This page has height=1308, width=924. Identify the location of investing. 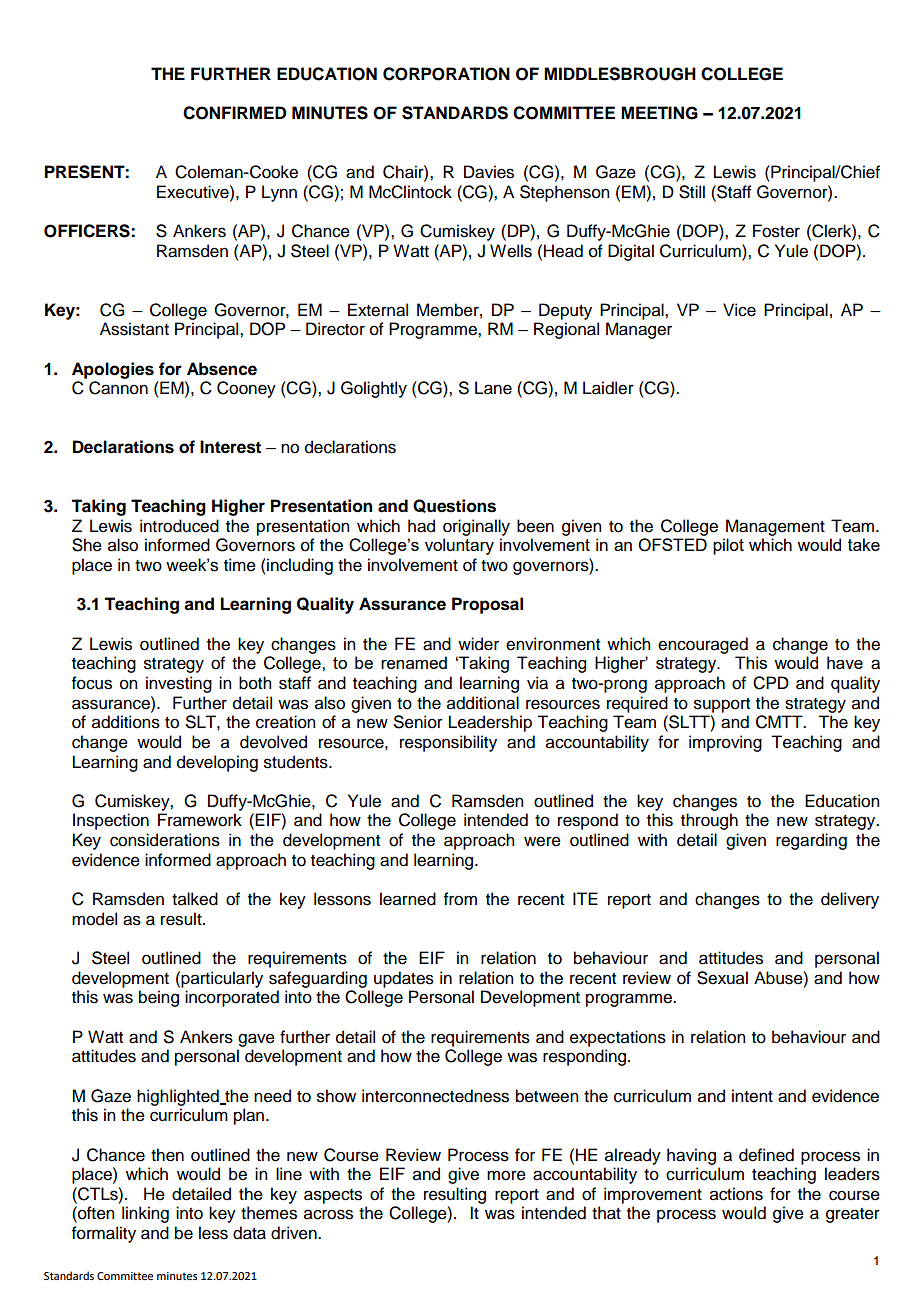
(179, 684).
